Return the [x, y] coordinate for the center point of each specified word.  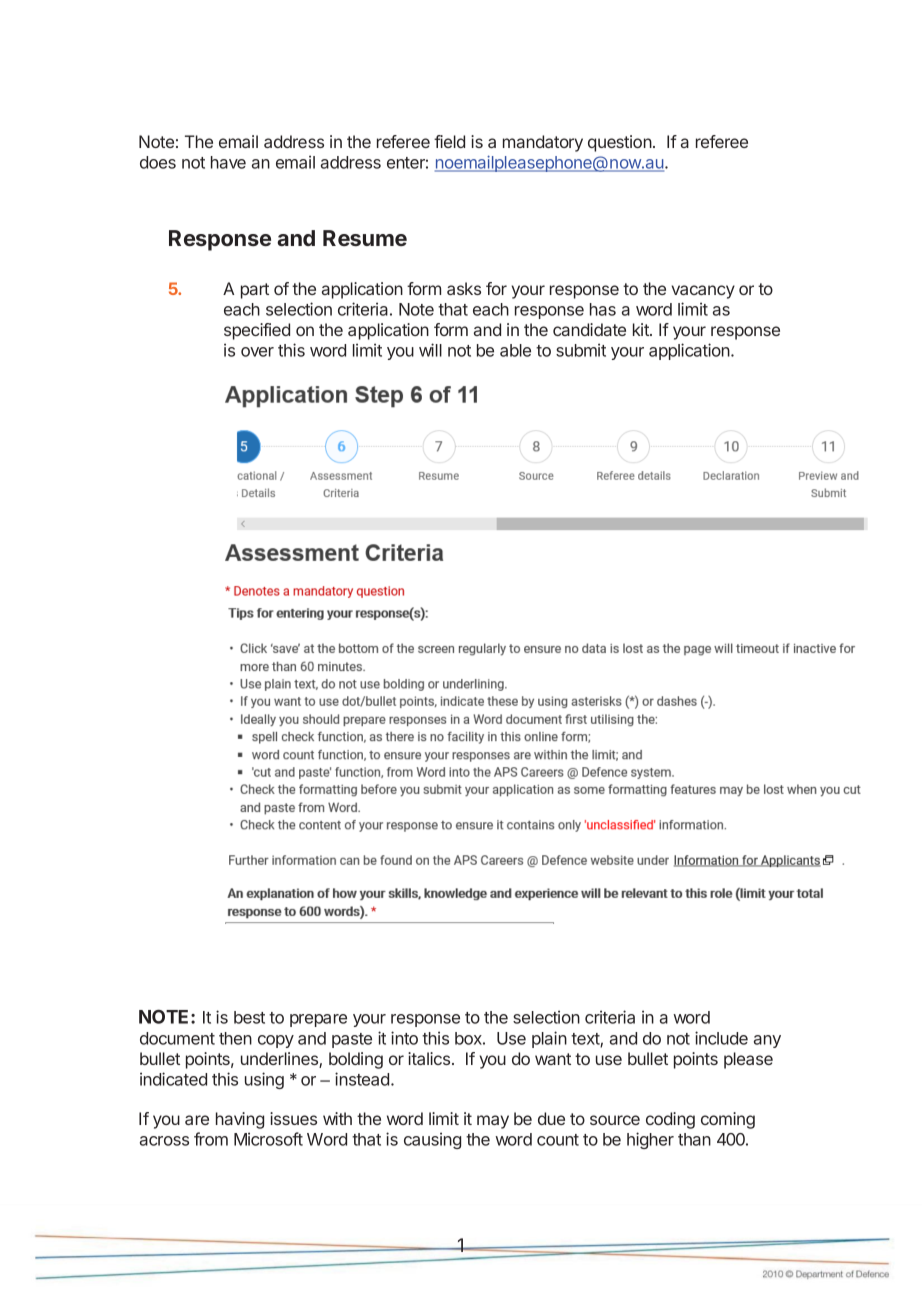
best [249, 1017]
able [515, 350]
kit [642, 329]
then [235, 1038]
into [404, 1038]
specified [257, 331]
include [721, 1038]
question [620, 143]
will [430, 350]
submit [581, 350]
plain [549, 1039]
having [240, 1120]
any [767, 1041]
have [228, 162]
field [449, 141]
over [257, 352]
